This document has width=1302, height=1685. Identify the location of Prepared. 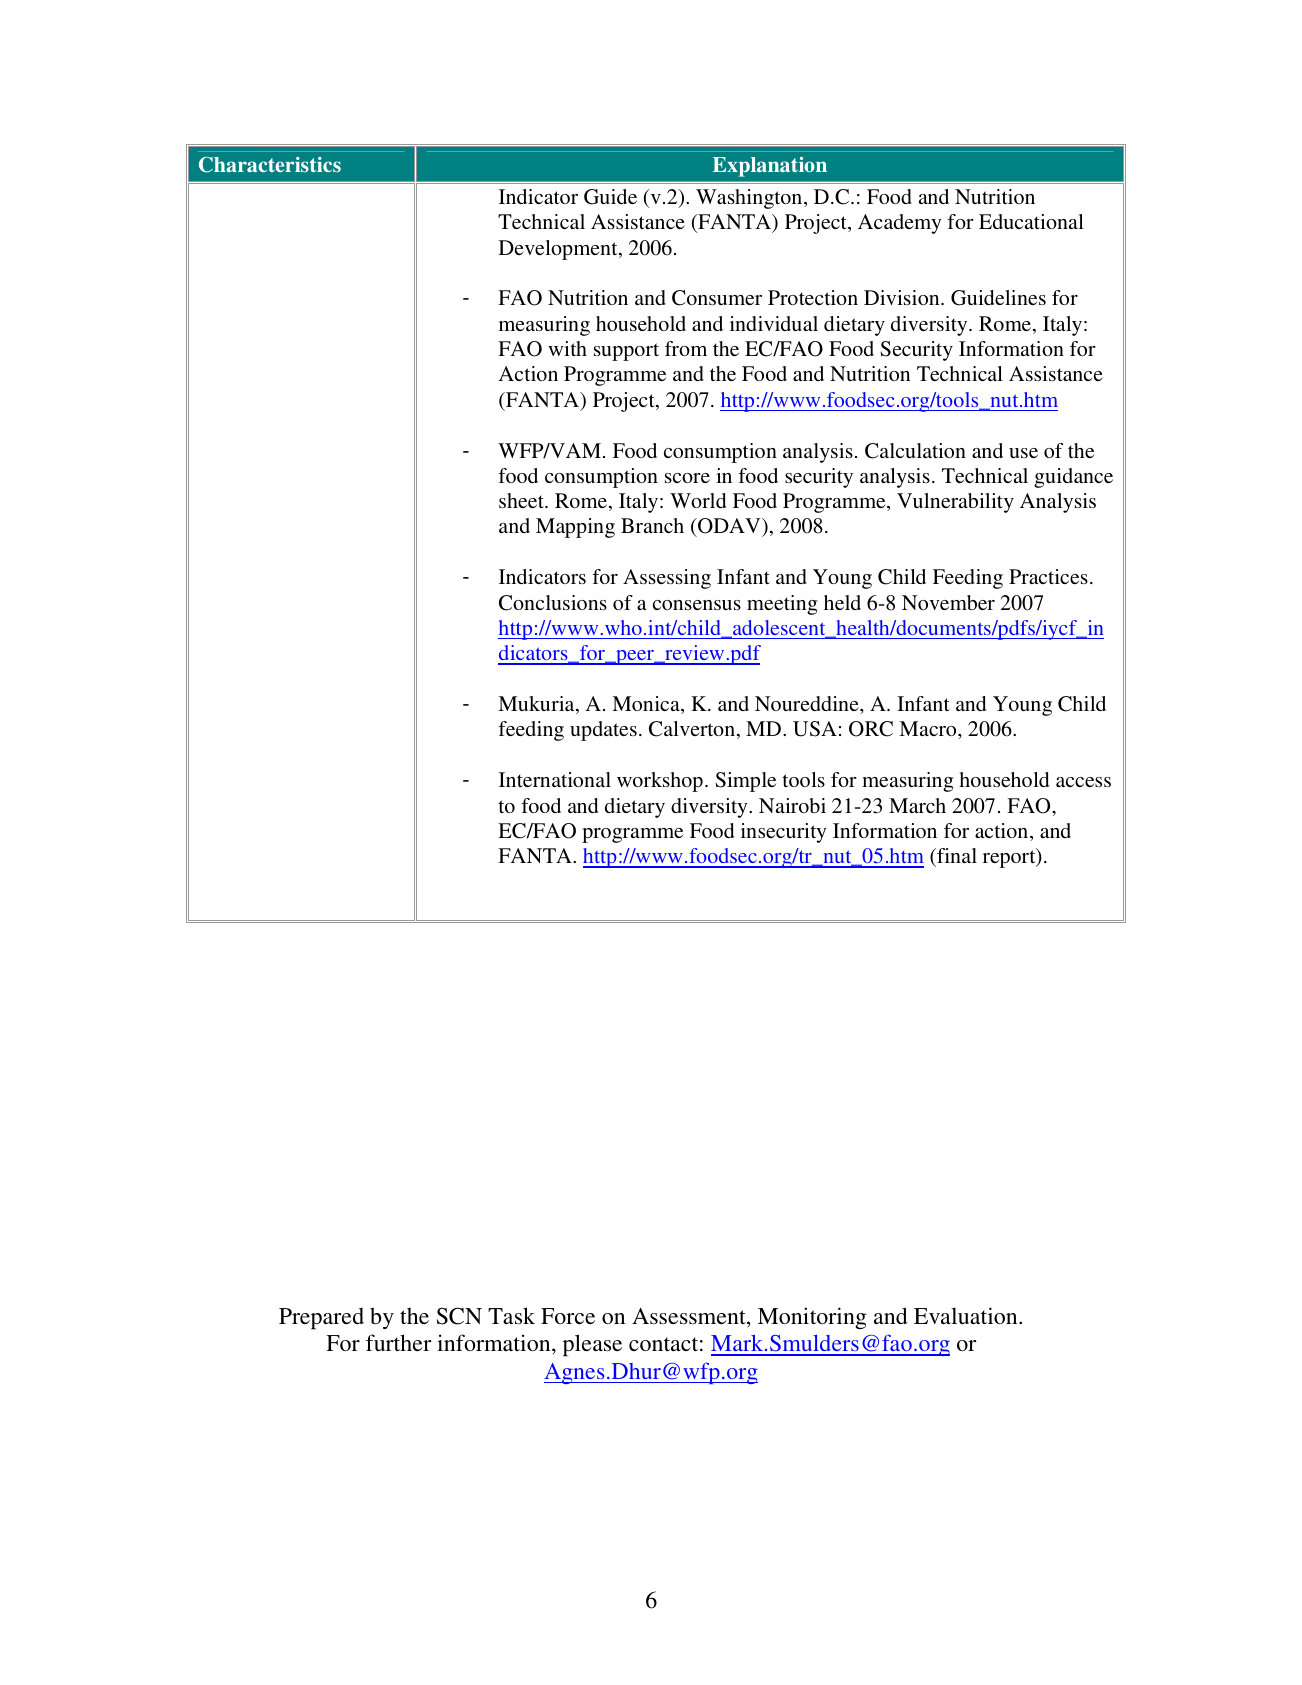
(321, 1319).
